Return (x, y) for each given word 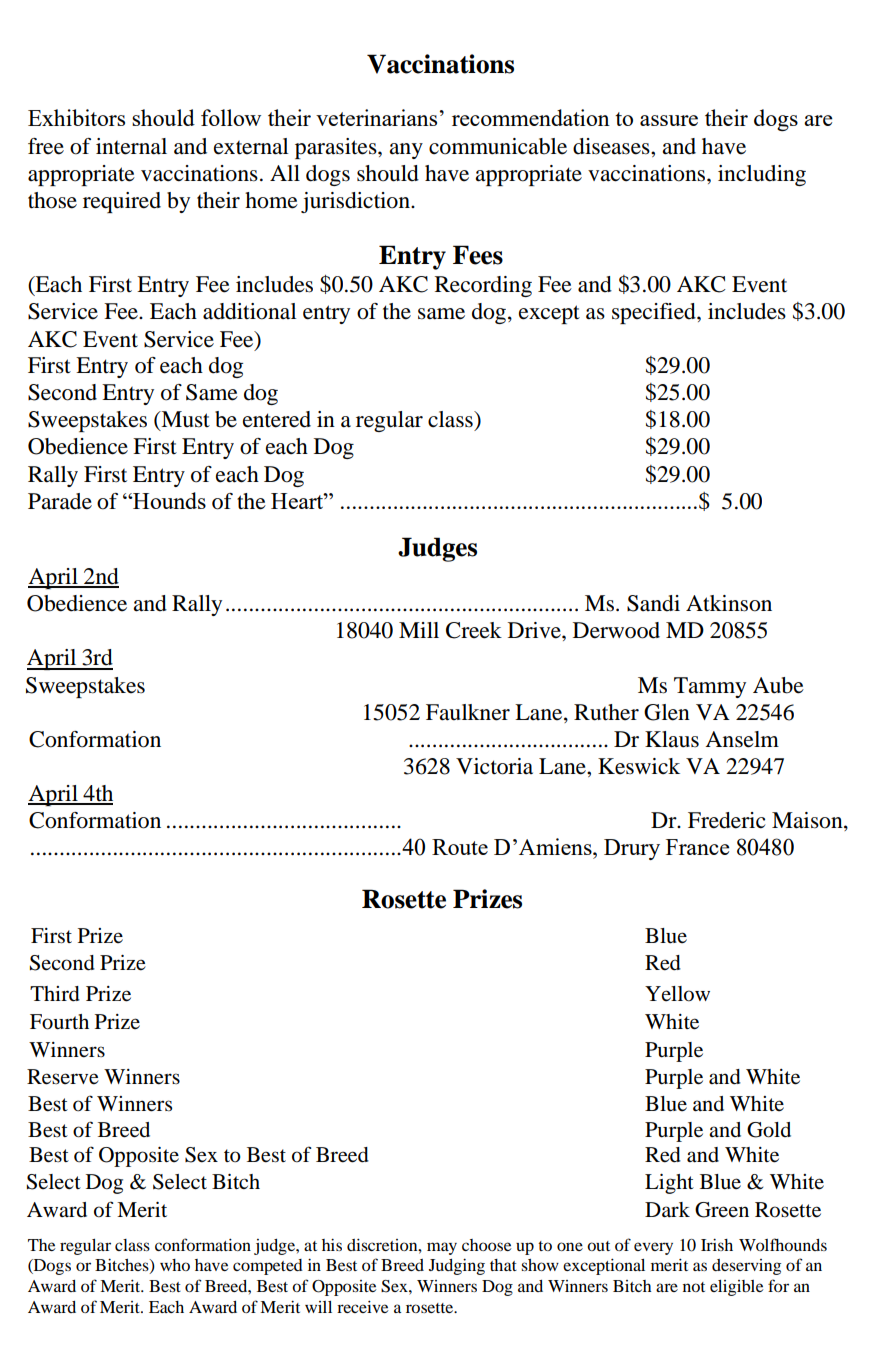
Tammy (710, 687)
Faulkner (468, 712)
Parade (60, 501)
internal (131, 146)
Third (55, 994)
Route (460, 847)
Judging (457, 1267)
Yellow (677, 994)
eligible (736, 1288)
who (175, 1265)
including (762, 175)
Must (184, 420)
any (406, 151)
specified (655, 313)
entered (277, 419)
